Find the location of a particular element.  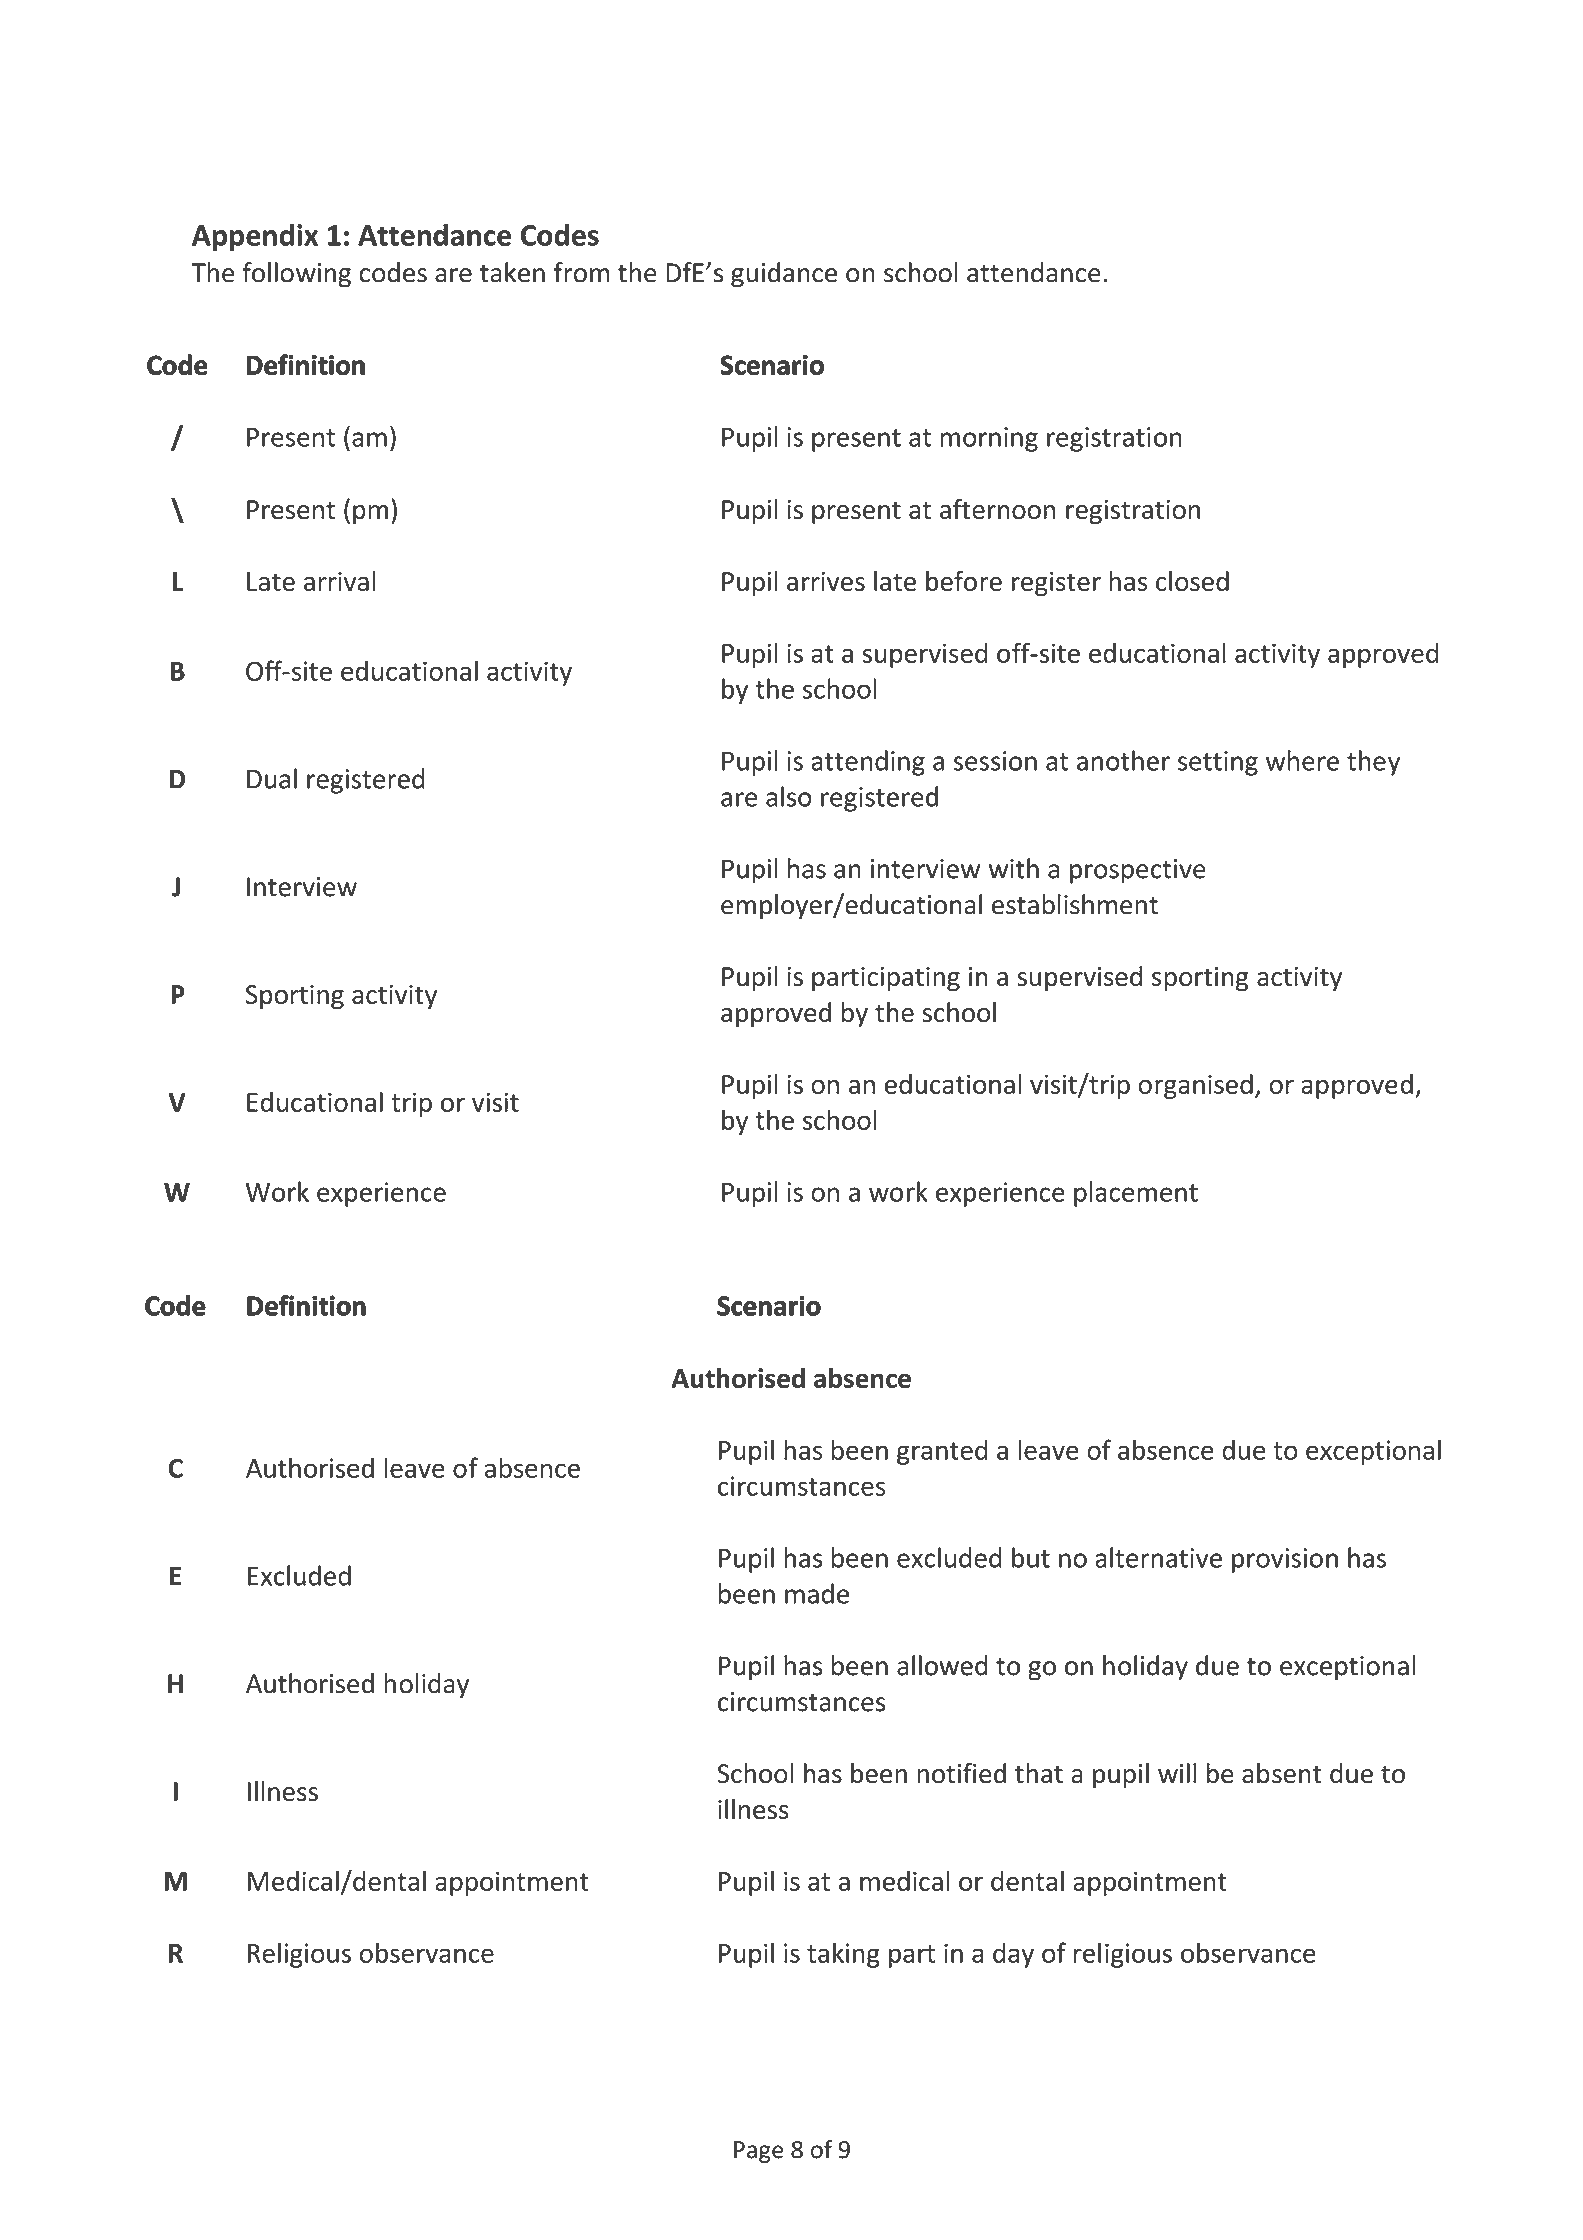

following is located at coordinates (296, 275).
